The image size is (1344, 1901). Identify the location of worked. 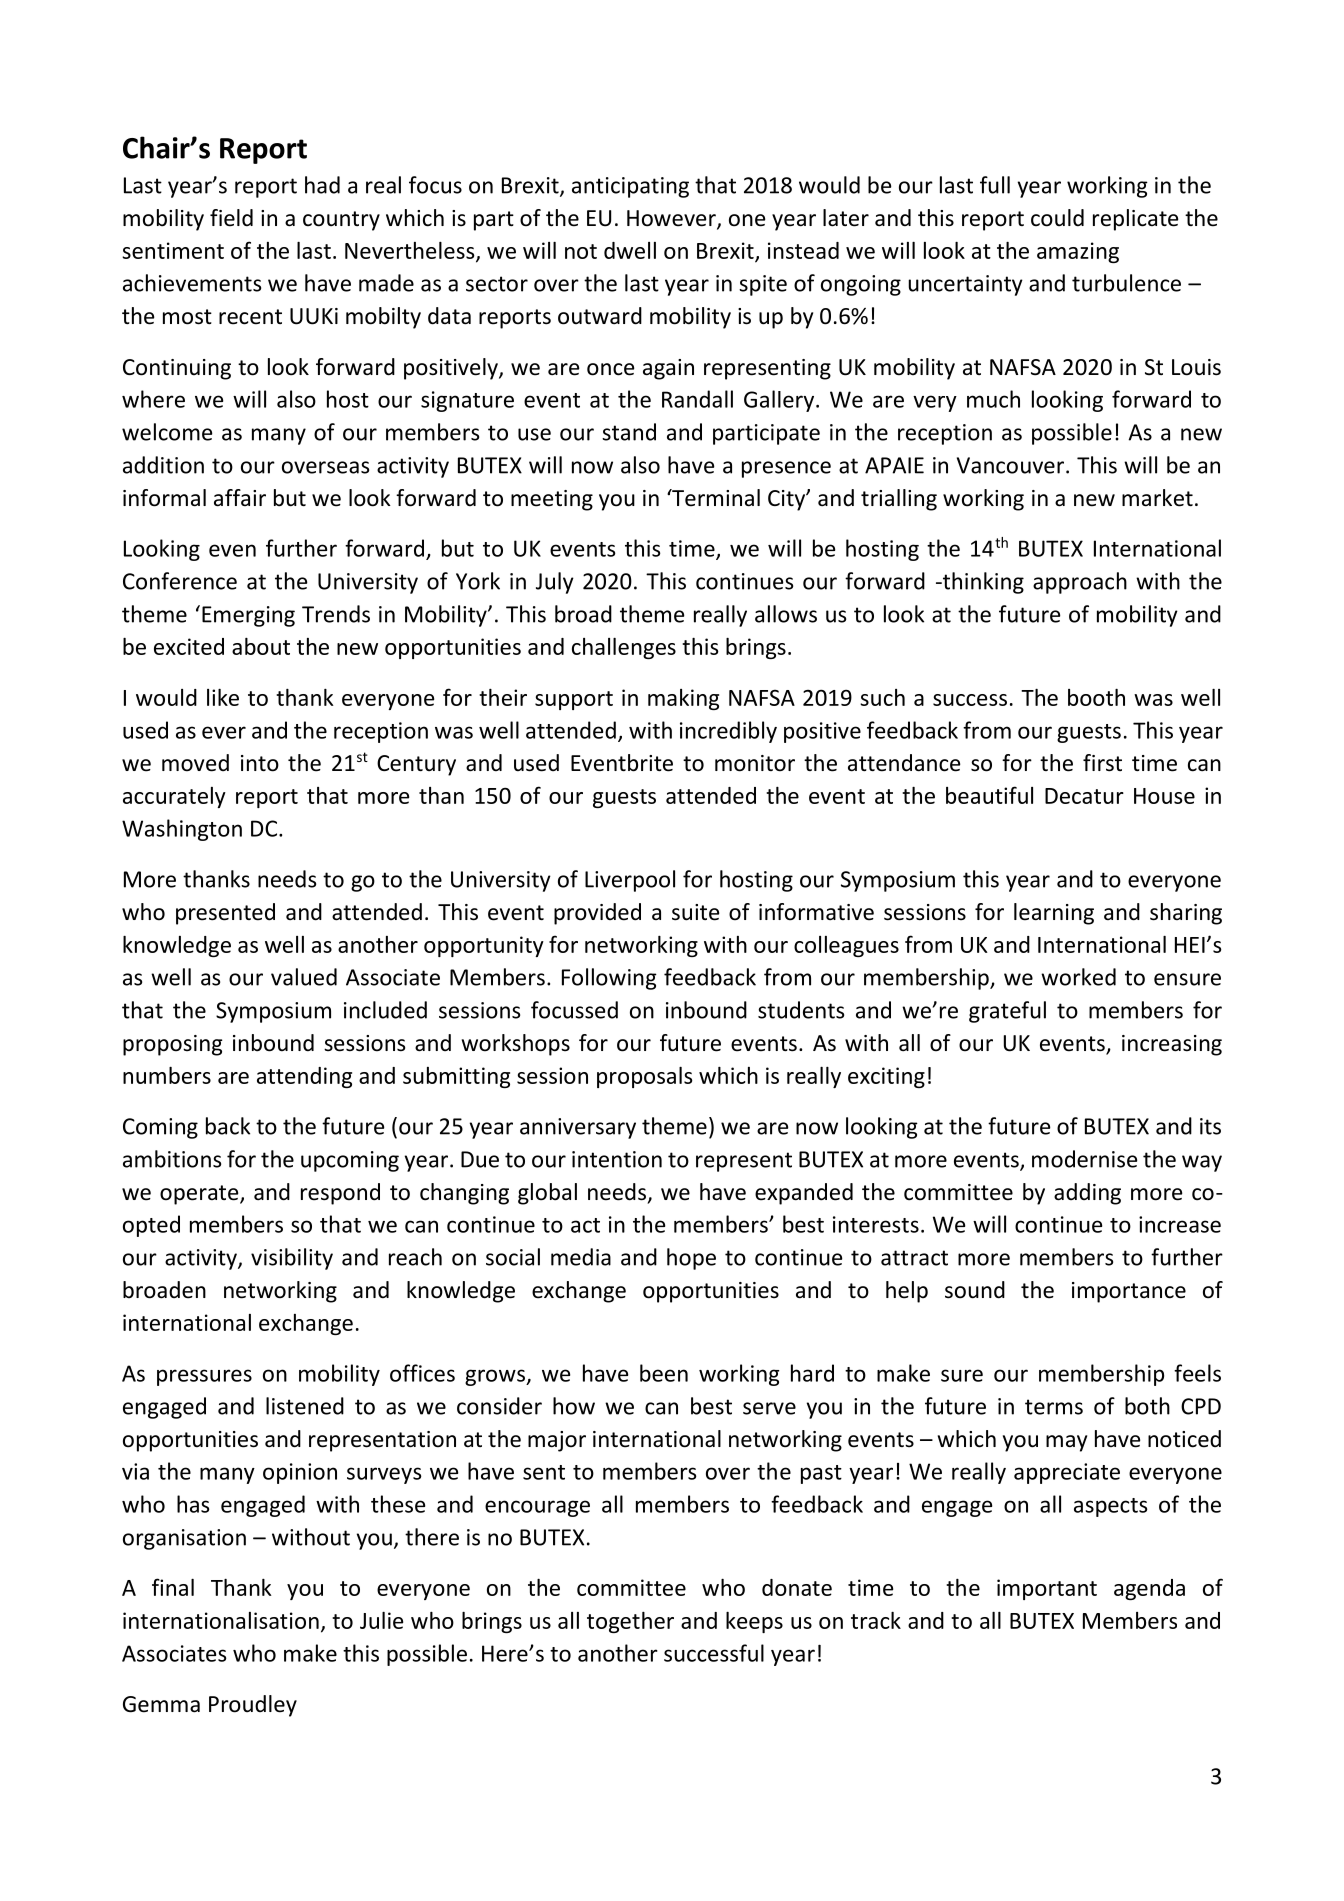
(1078, 977).
